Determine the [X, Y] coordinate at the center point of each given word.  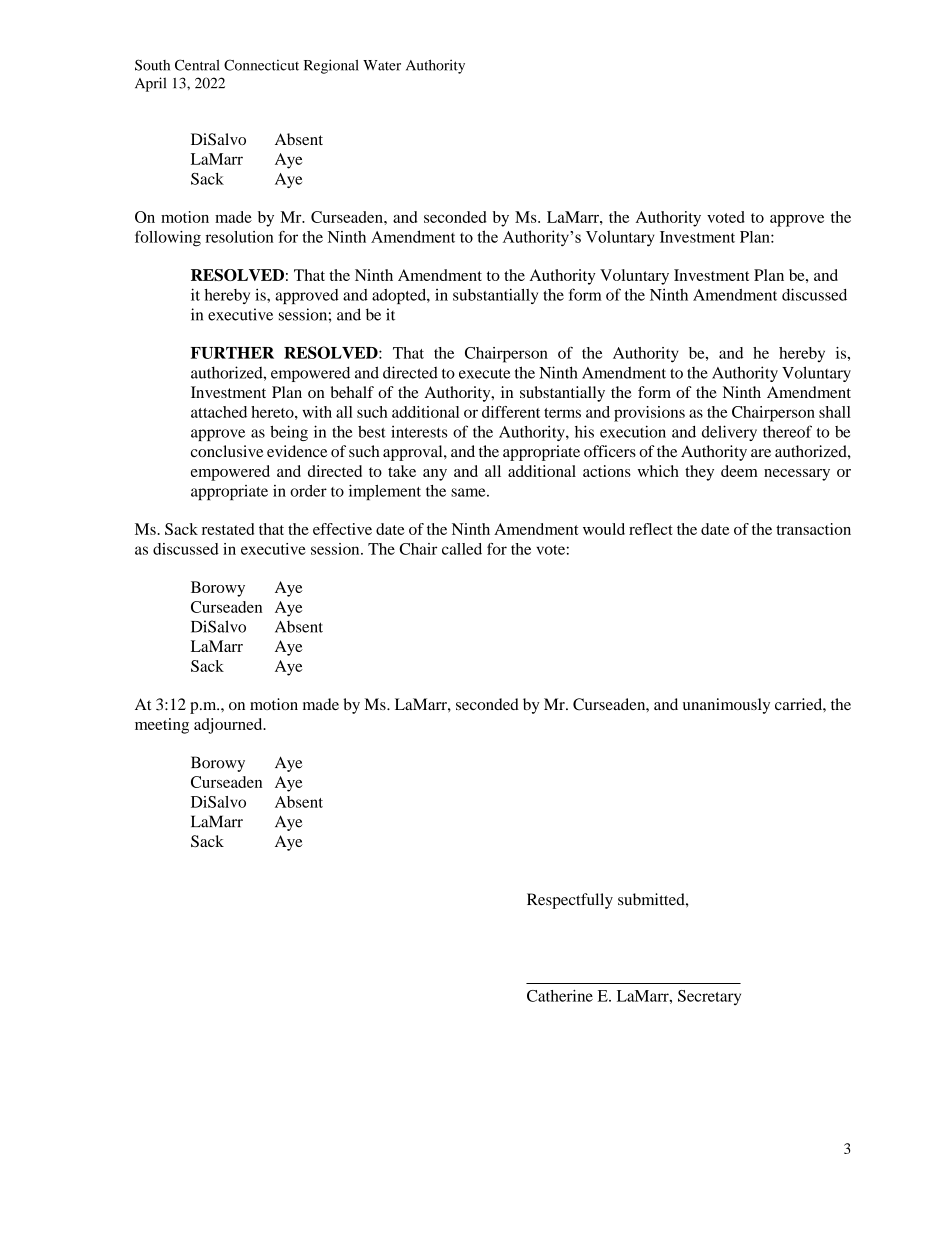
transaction [813, 529]
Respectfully [570, 901]
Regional [331, 66]
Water [382, 65]
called [462, 549]
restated [228, 529]
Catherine [560, 996]
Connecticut [261, 65]
